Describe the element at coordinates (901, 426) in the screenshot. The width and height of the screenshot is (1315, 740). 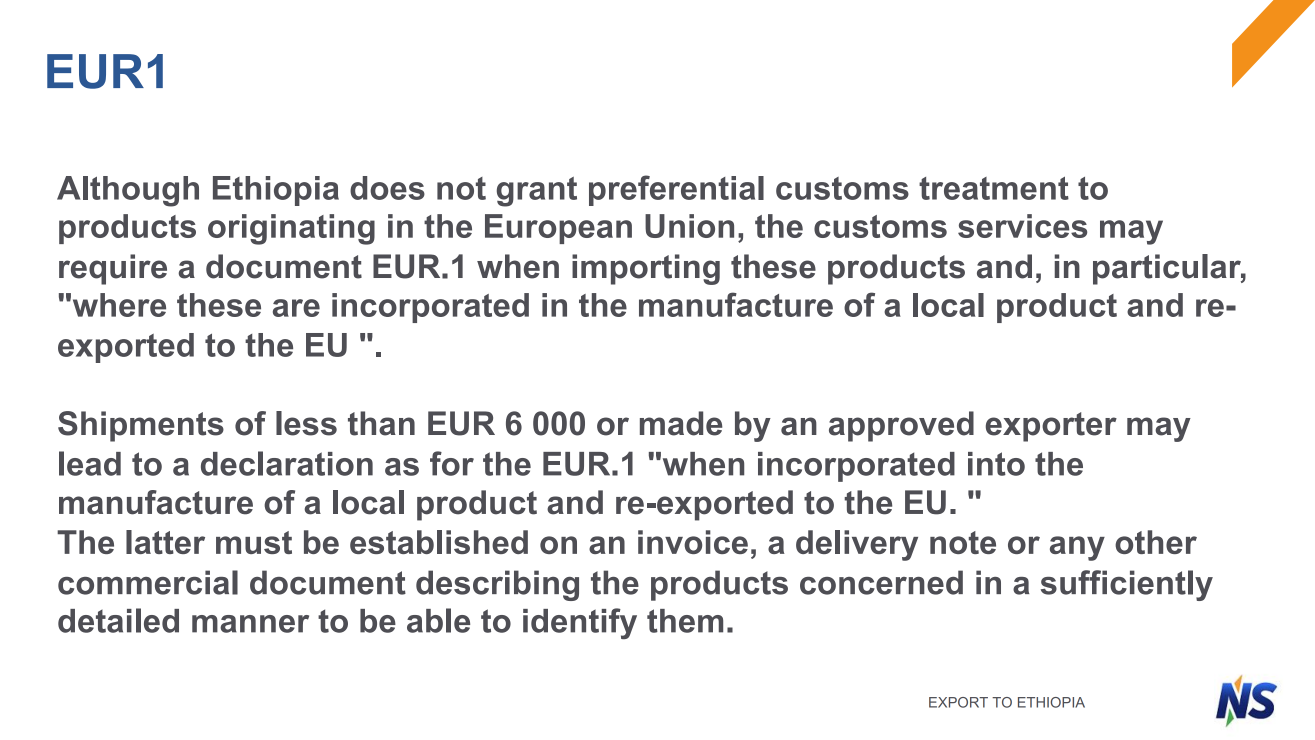
I see `approved` at that location.
